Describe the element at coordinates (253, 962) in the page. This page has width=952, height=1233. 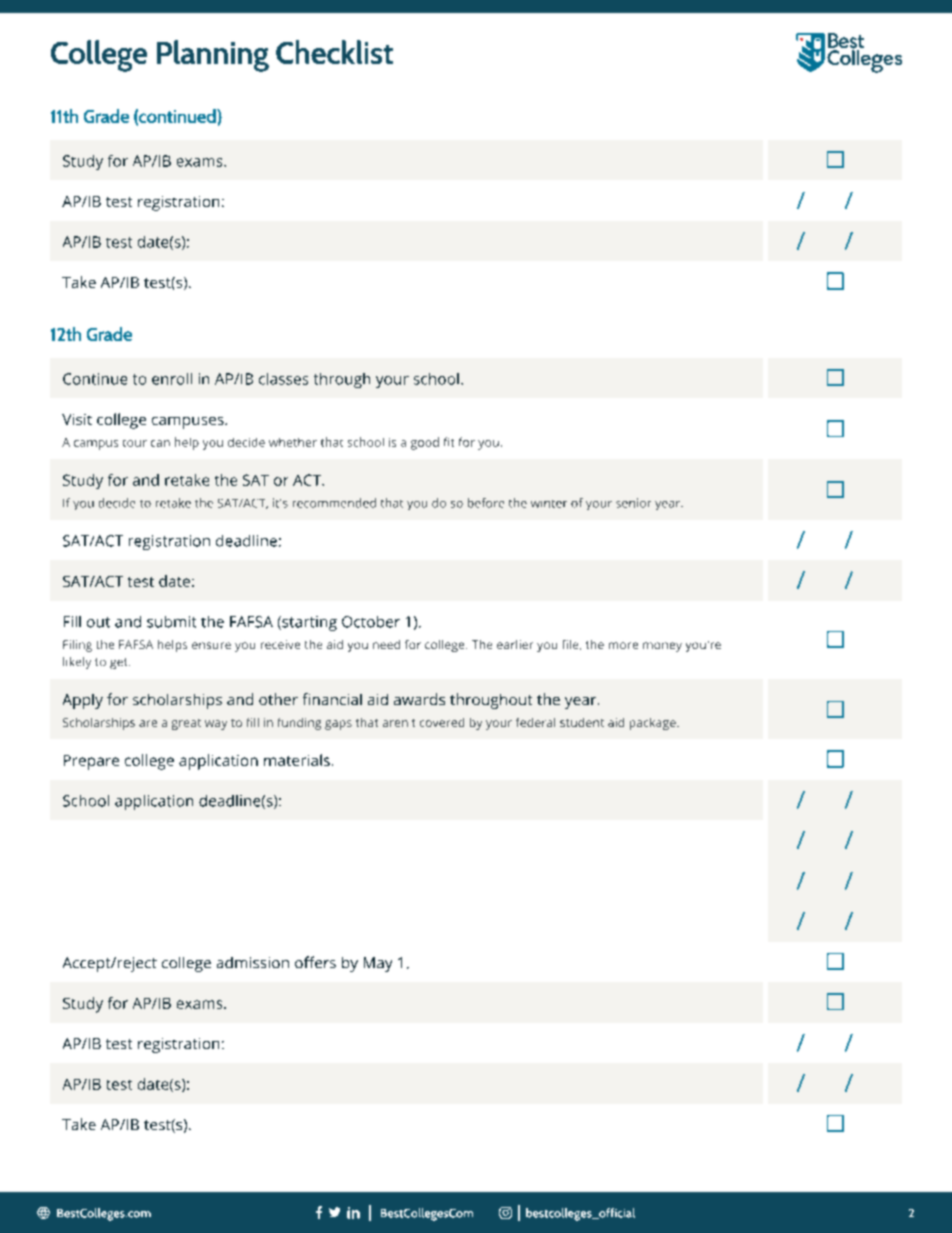
I see `admission` at that location.
